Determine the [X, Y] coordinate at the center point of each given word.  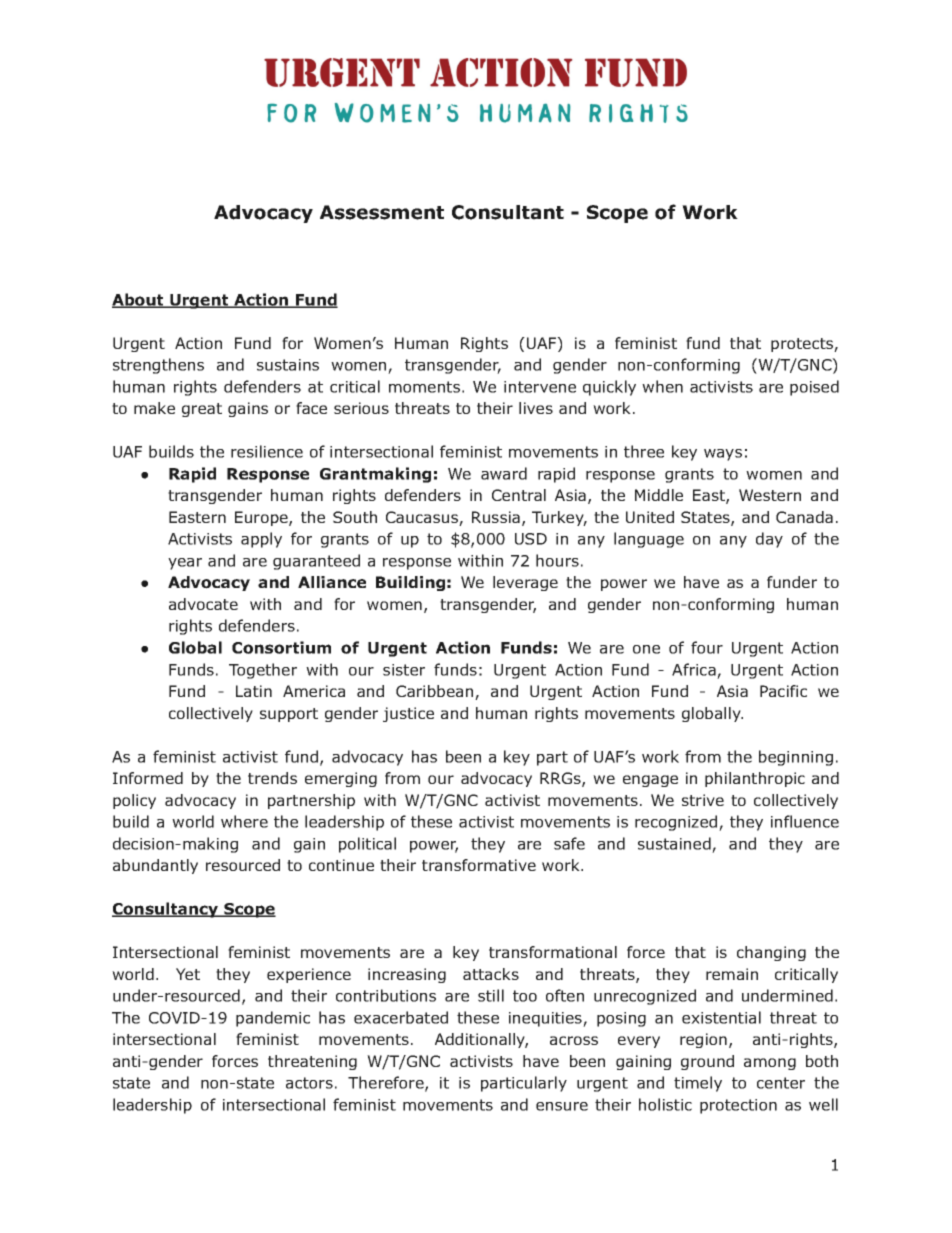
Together [263, 671]
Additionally [481, 1040]
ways [723, 455]
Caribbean [436, 692]
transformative [479, 865]
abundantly [155, 866]
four [707, 647]
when [662, 386]
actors [309, 1083]
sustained [674, 843]
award [504, 473]
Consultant [508, 212]
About [139, 300]
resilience [267, 451]
